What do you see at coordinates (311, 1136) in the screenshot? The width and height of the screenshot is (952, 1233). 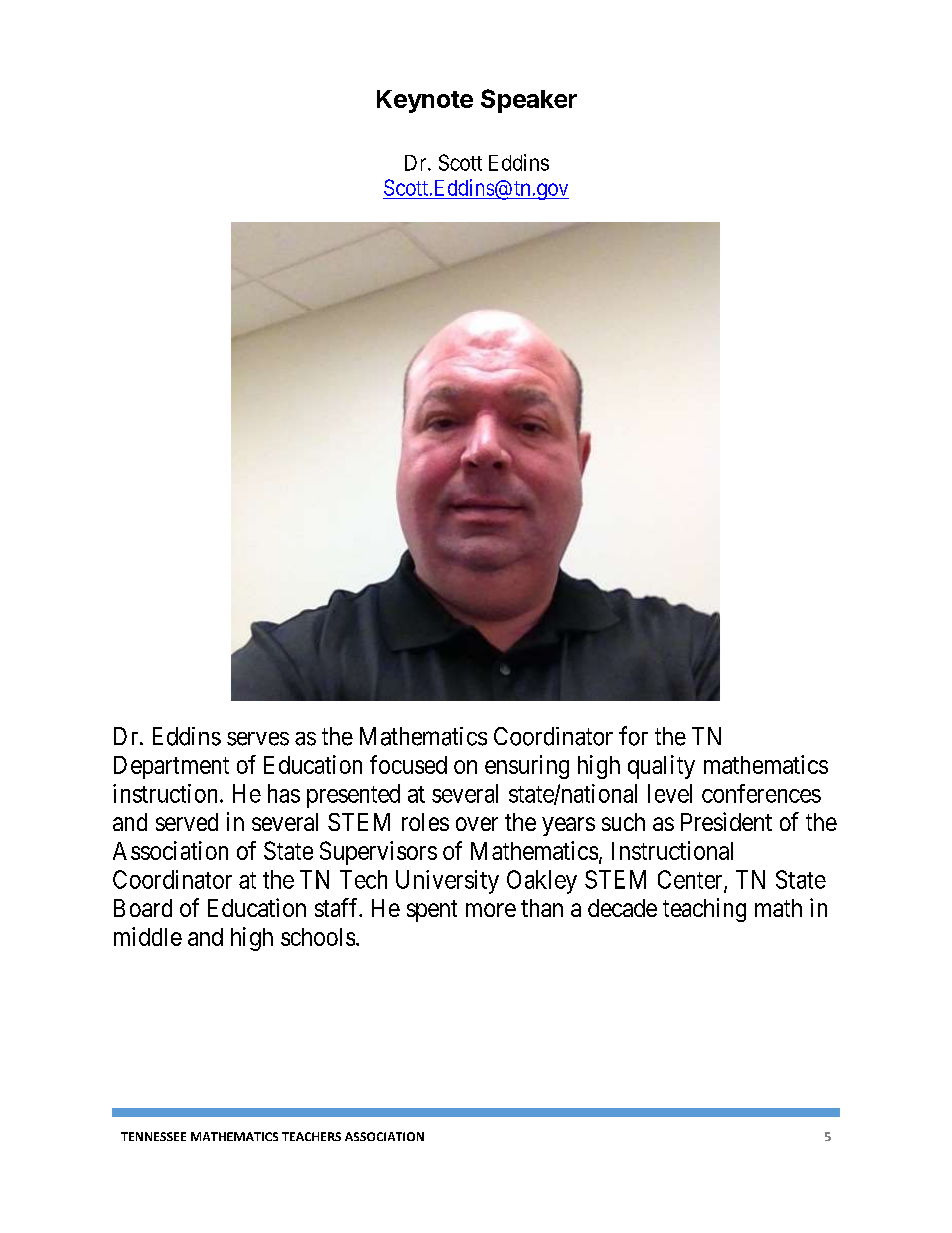 I see `TEACHERS` at bounding box center [311, 1136].
